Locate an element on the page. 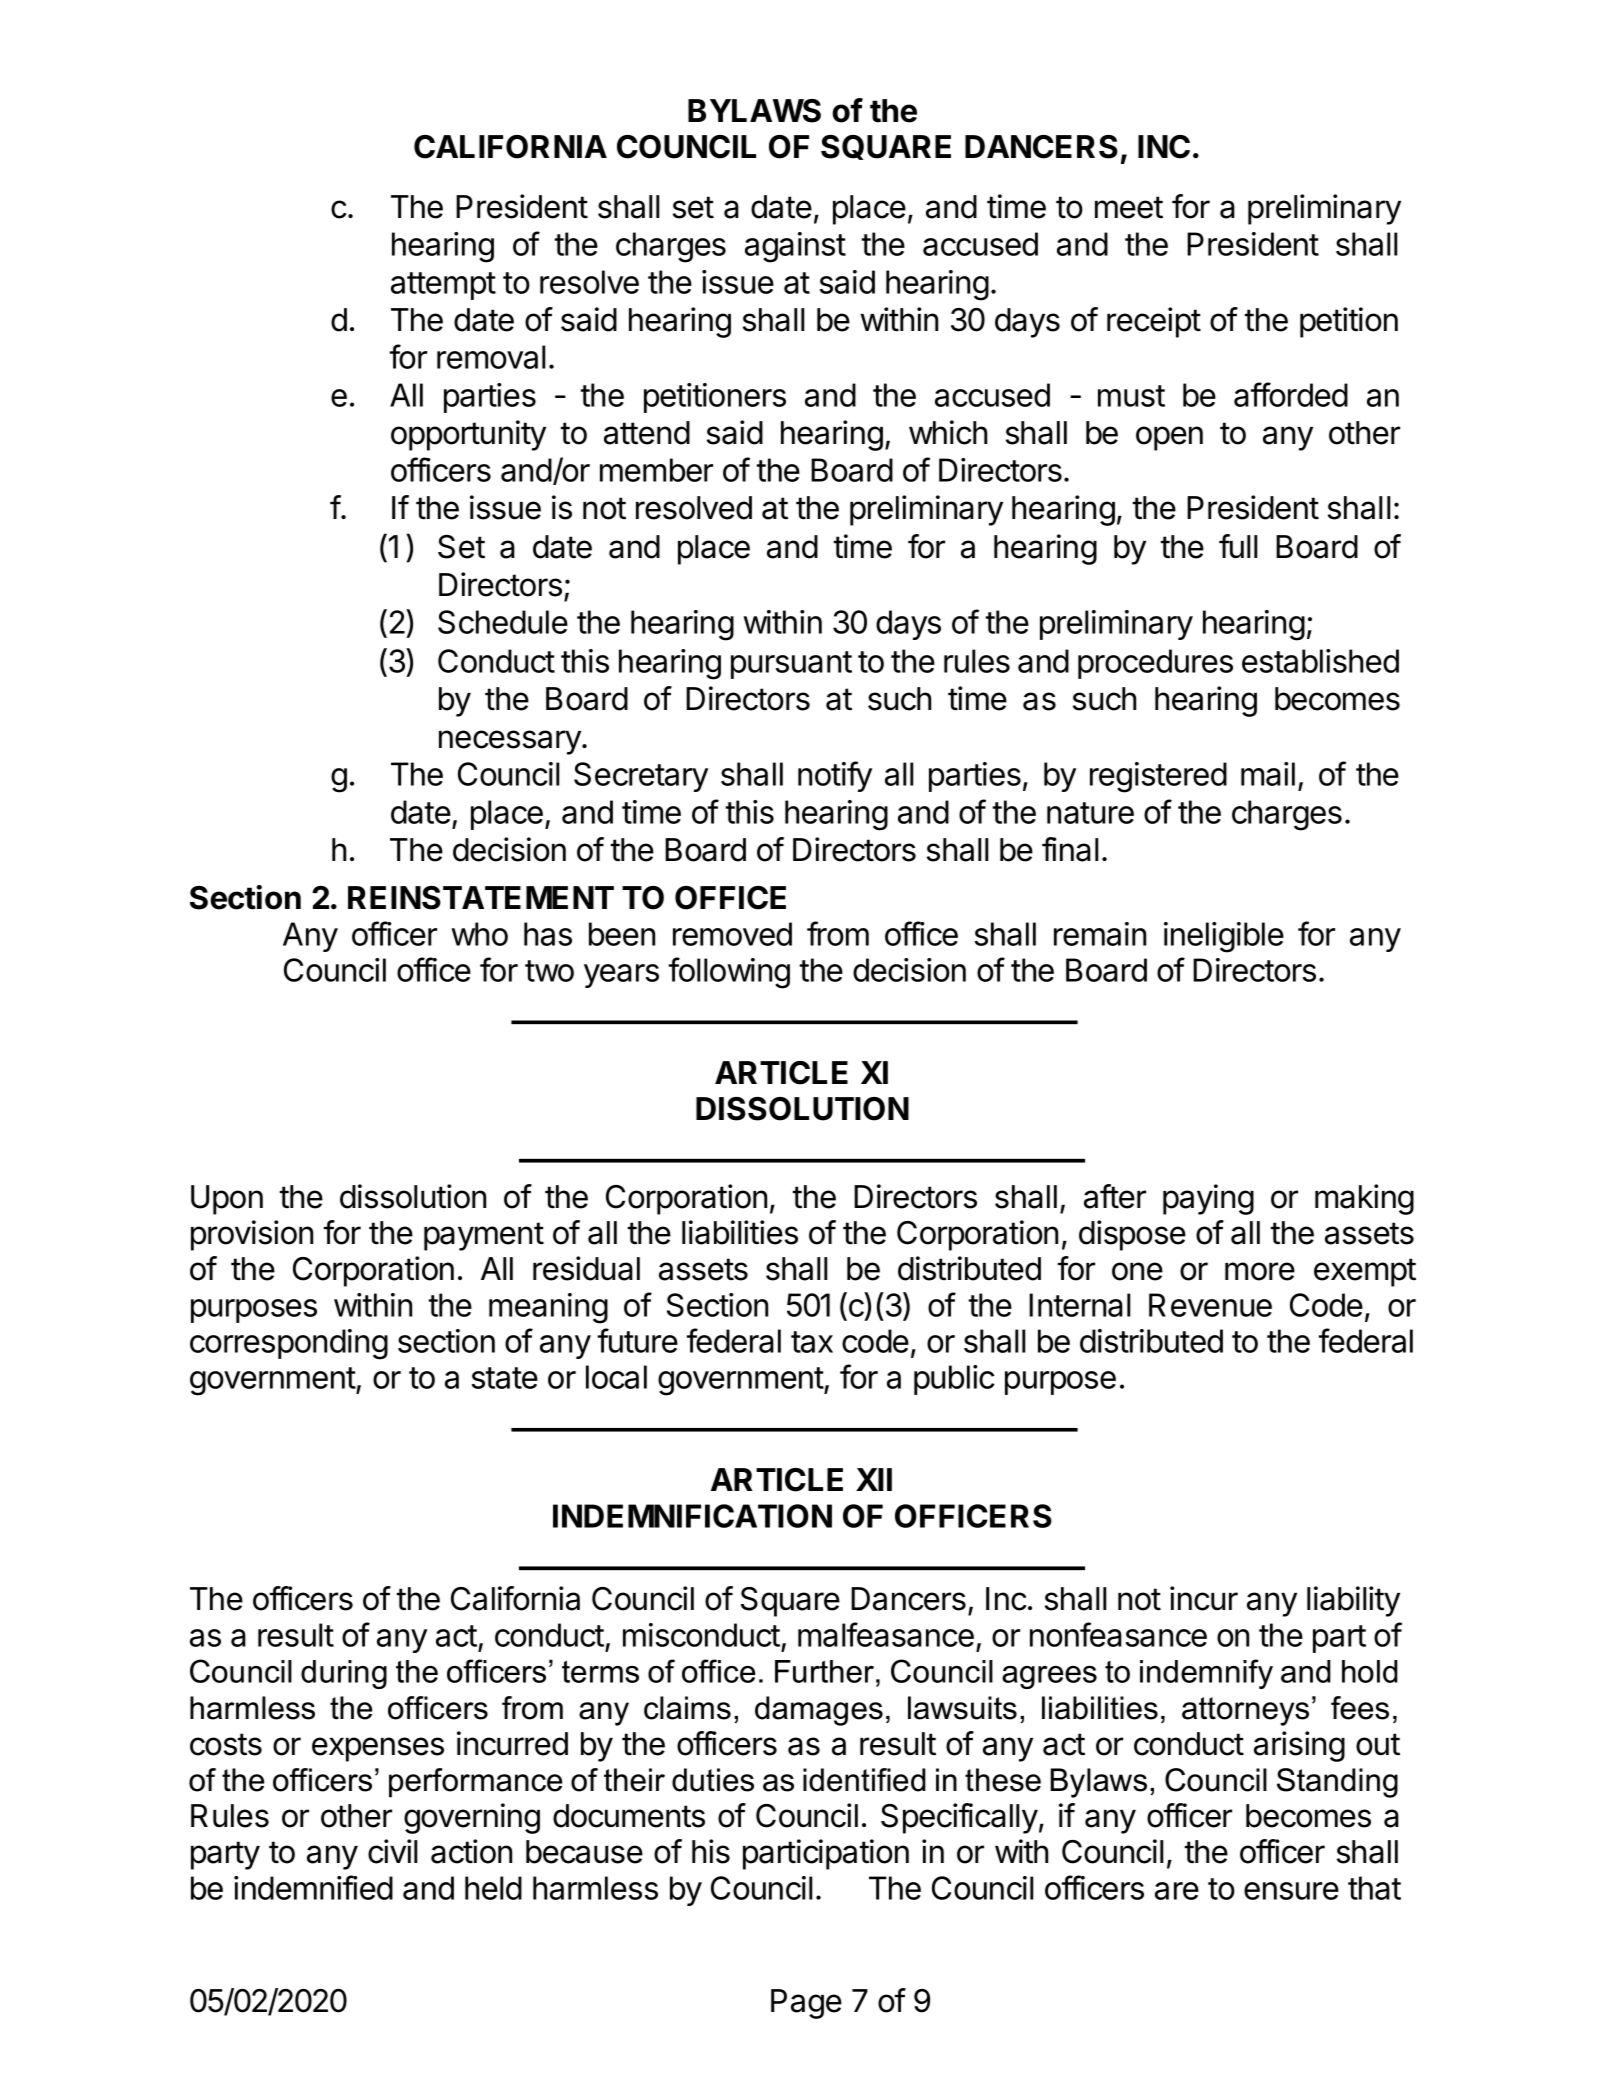 This document has width=1604, height=2075. Schedule is located at coordinates (503, 622).
